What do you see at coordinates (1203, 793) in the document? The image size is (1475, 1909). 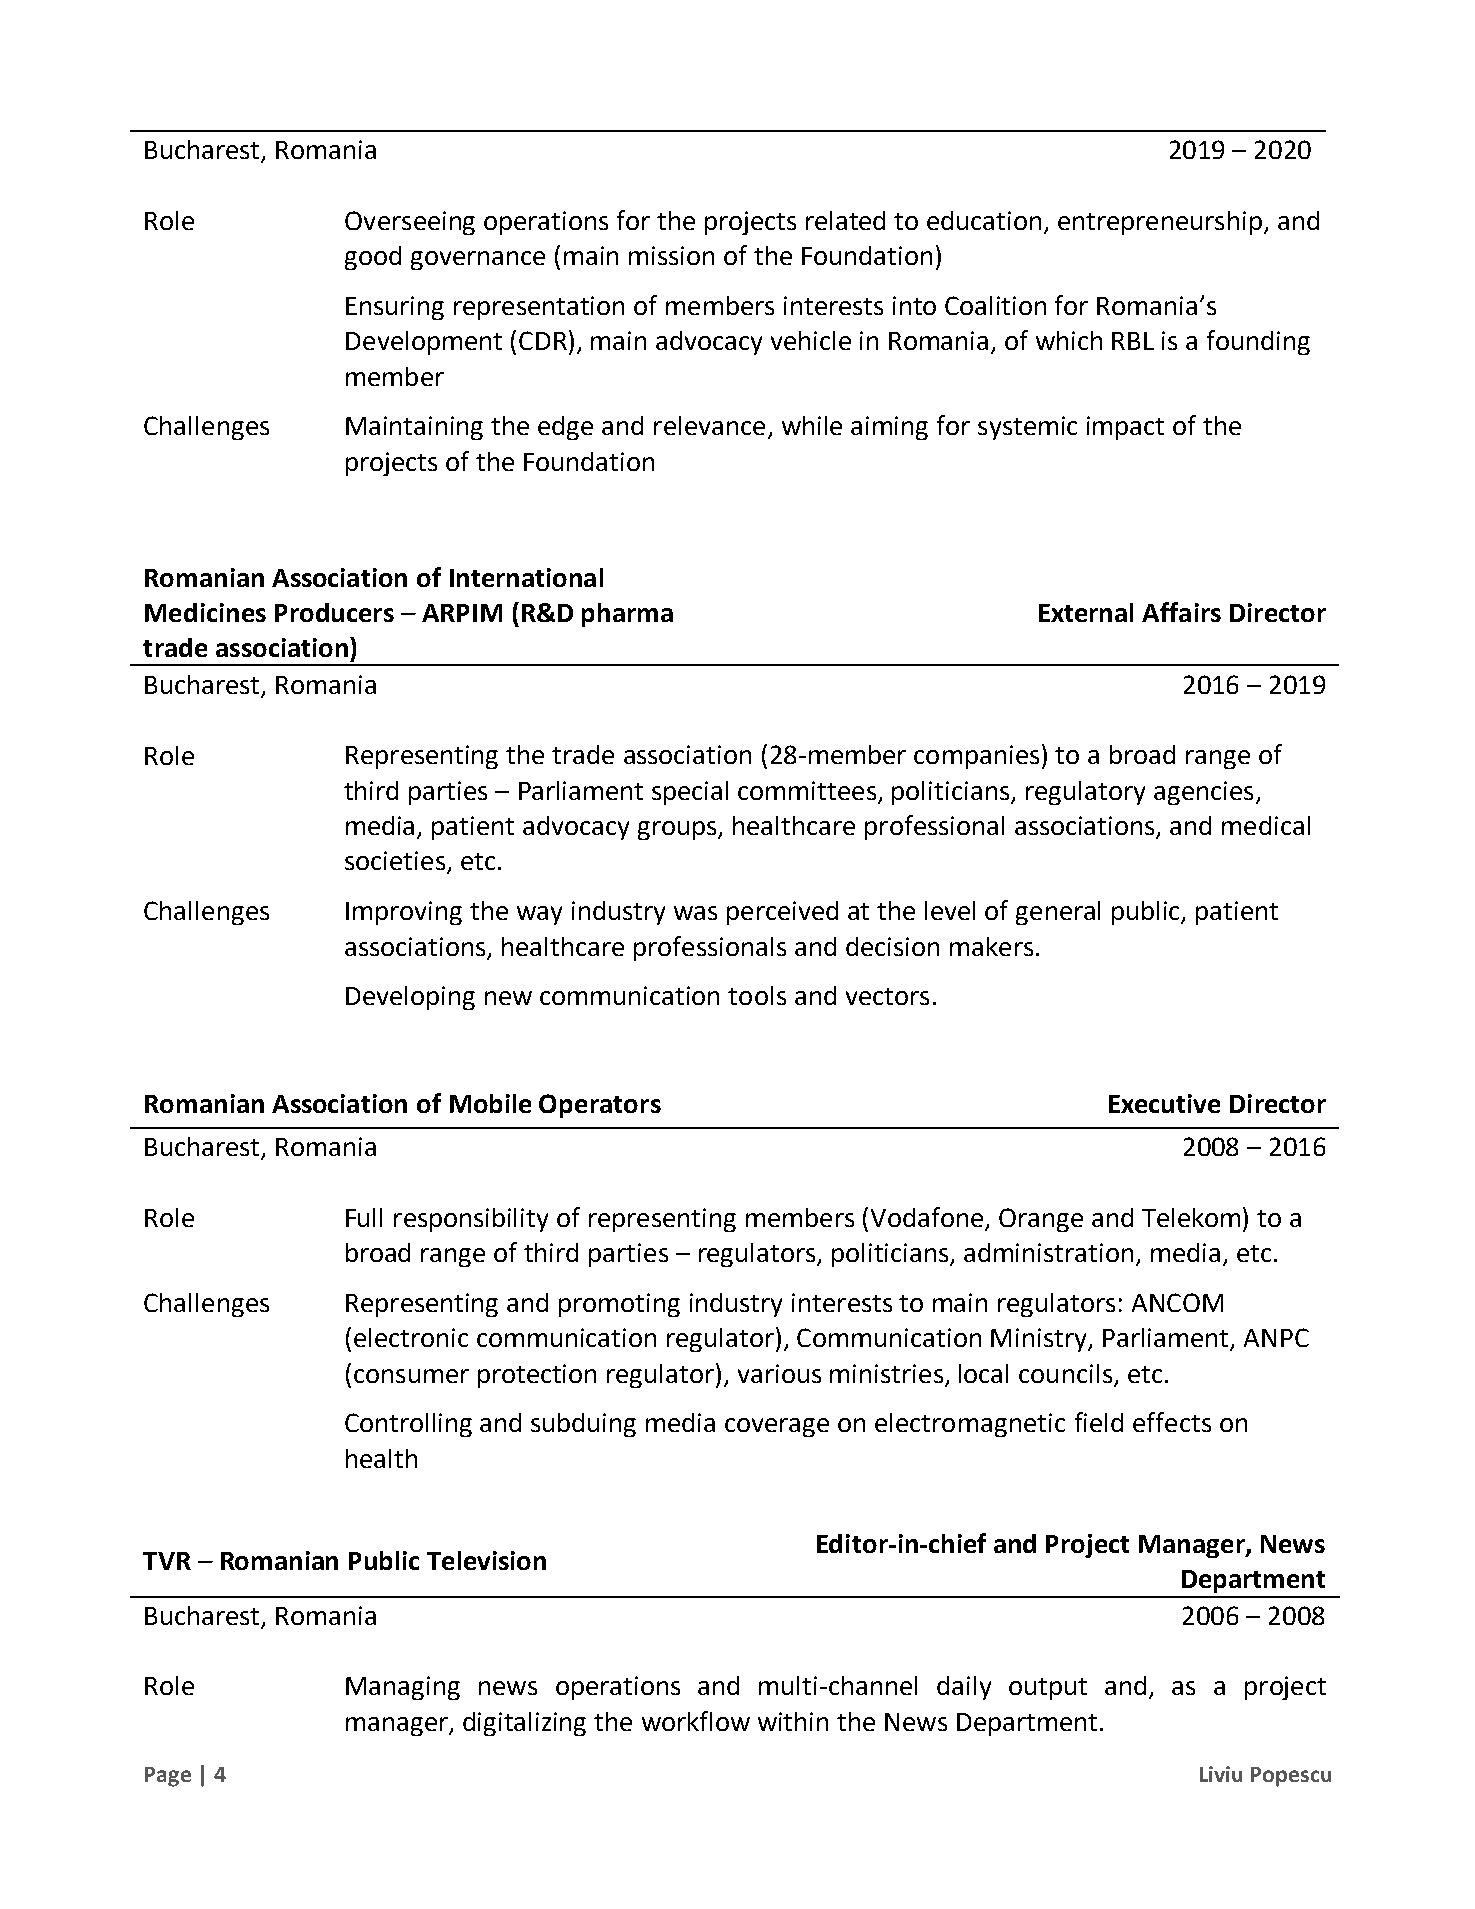 I see `agencies` at bounding box center [1203, 793].
